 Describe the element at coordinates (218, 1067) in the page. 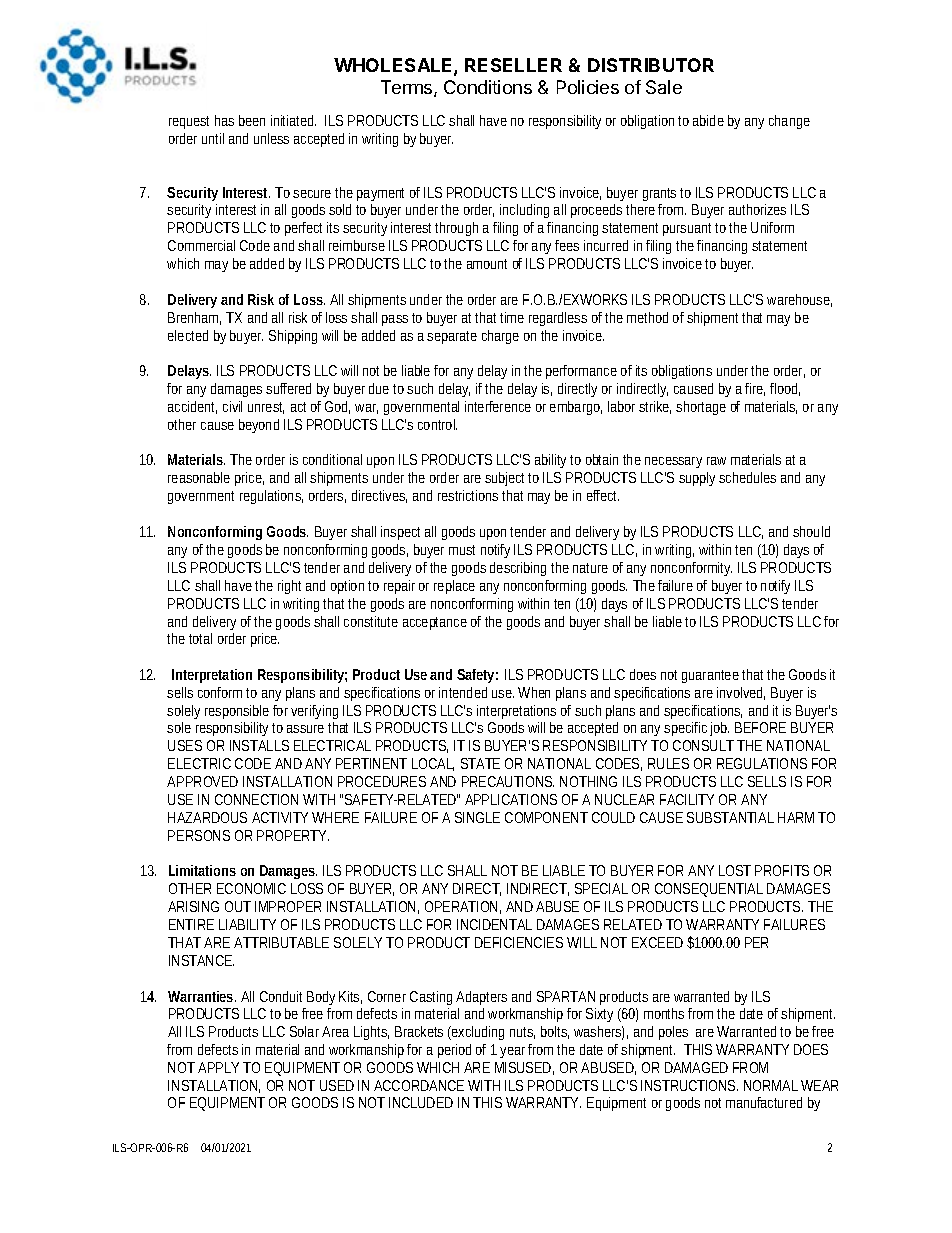

I see `APPLY` at that location.
